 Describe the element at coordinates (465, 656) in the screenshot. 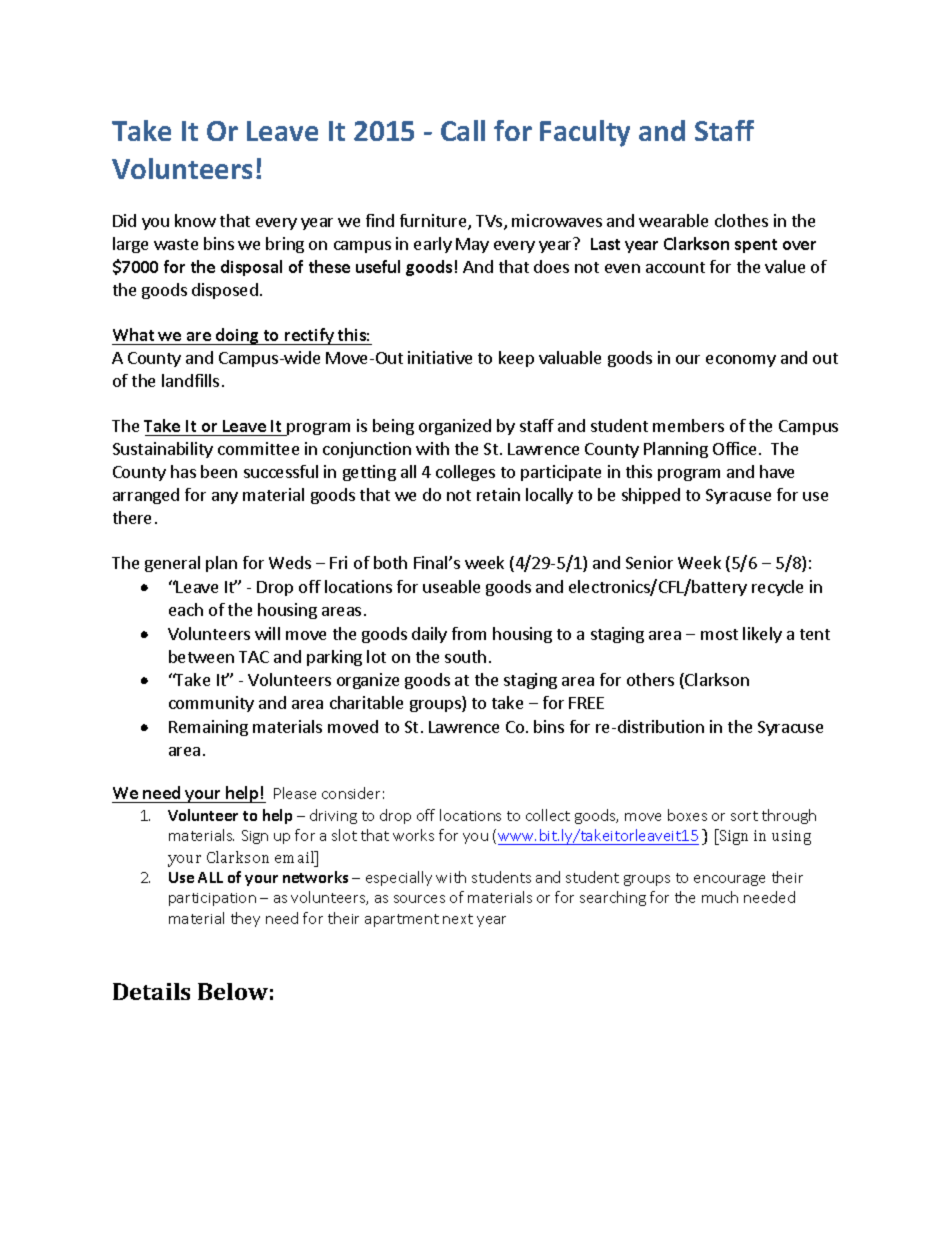

I see `south` at that location.
